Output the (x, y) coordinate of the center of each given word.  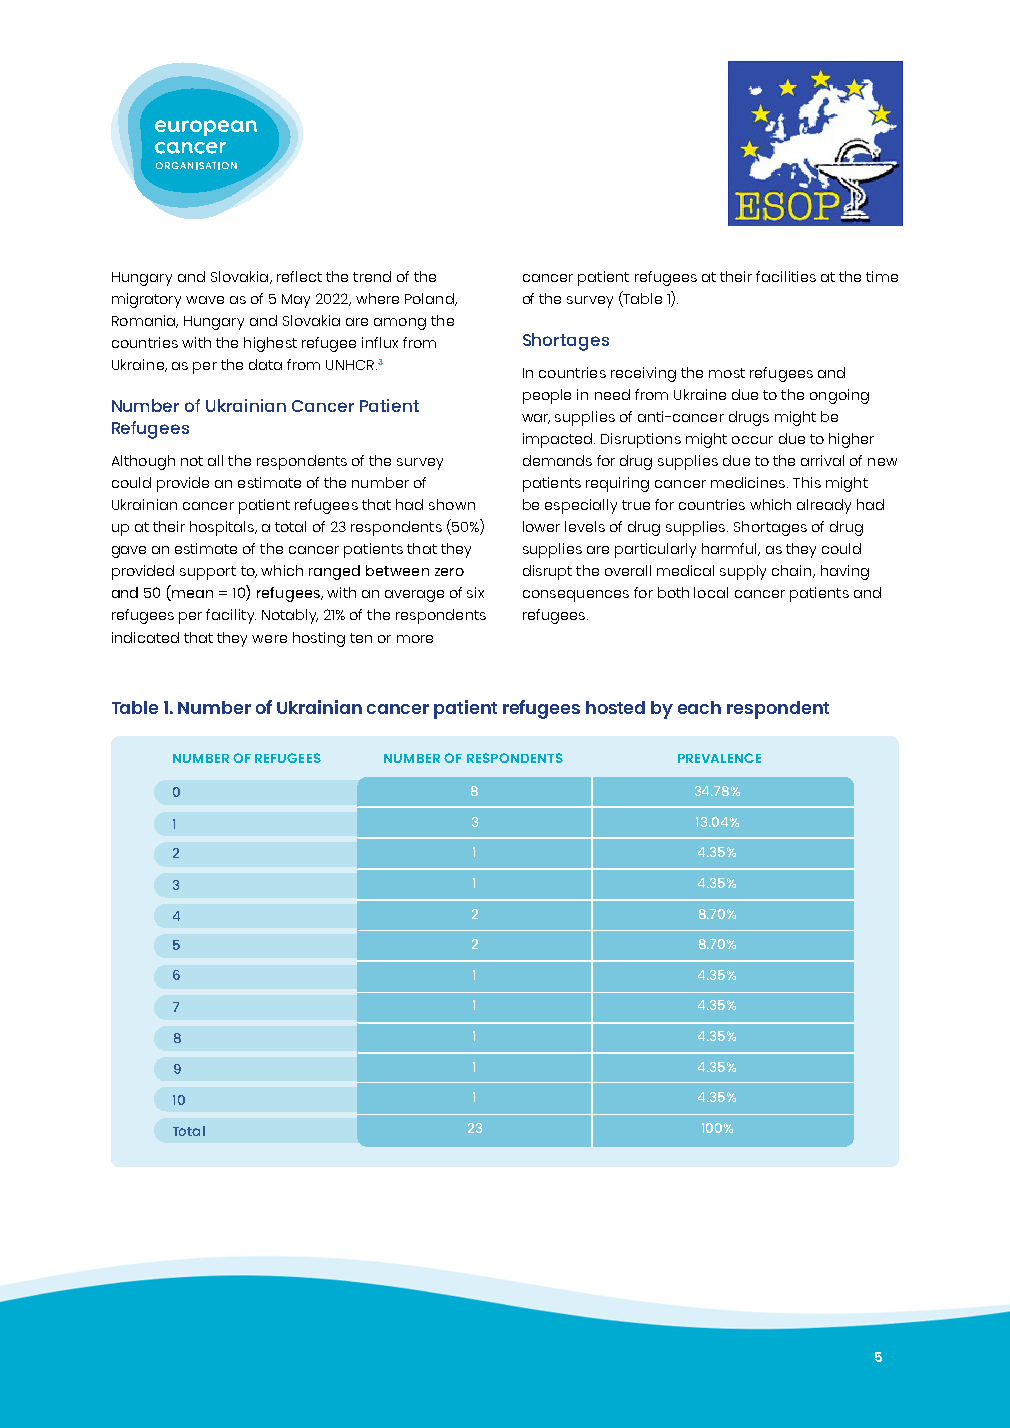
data (265, 364)
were (269, 639)
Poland (430, 299)
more (415, 639)
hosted (615, 707)
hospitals (223, 528)
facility (231, 616)
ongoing (839, 396)
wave (205, 300)
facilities (786, 276)
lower (541, 526)
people (547, 396)
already (824, 506)
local (711, 592)
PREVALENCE (719, 758)
